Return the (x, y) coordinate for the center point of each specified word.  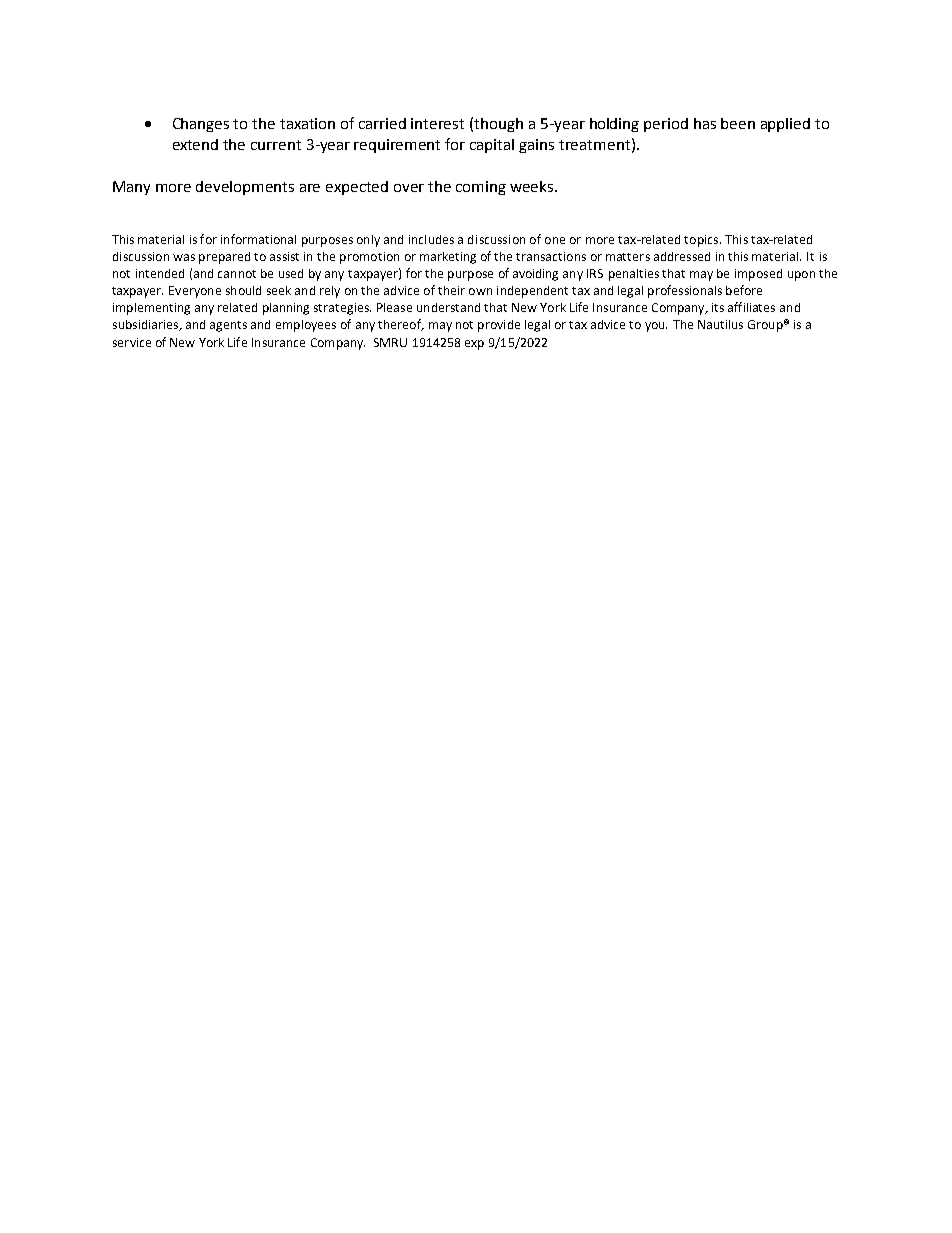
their (451, 290)
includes (431, 239)
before (744, 290)
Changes (201, 125)
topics (701, 241)
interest (437, 123)
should (243, 290)
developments (245, 188)
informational (258, 239)
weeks (533, 186)
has (705, 123)
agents (228, 326)
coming (481, 188)
